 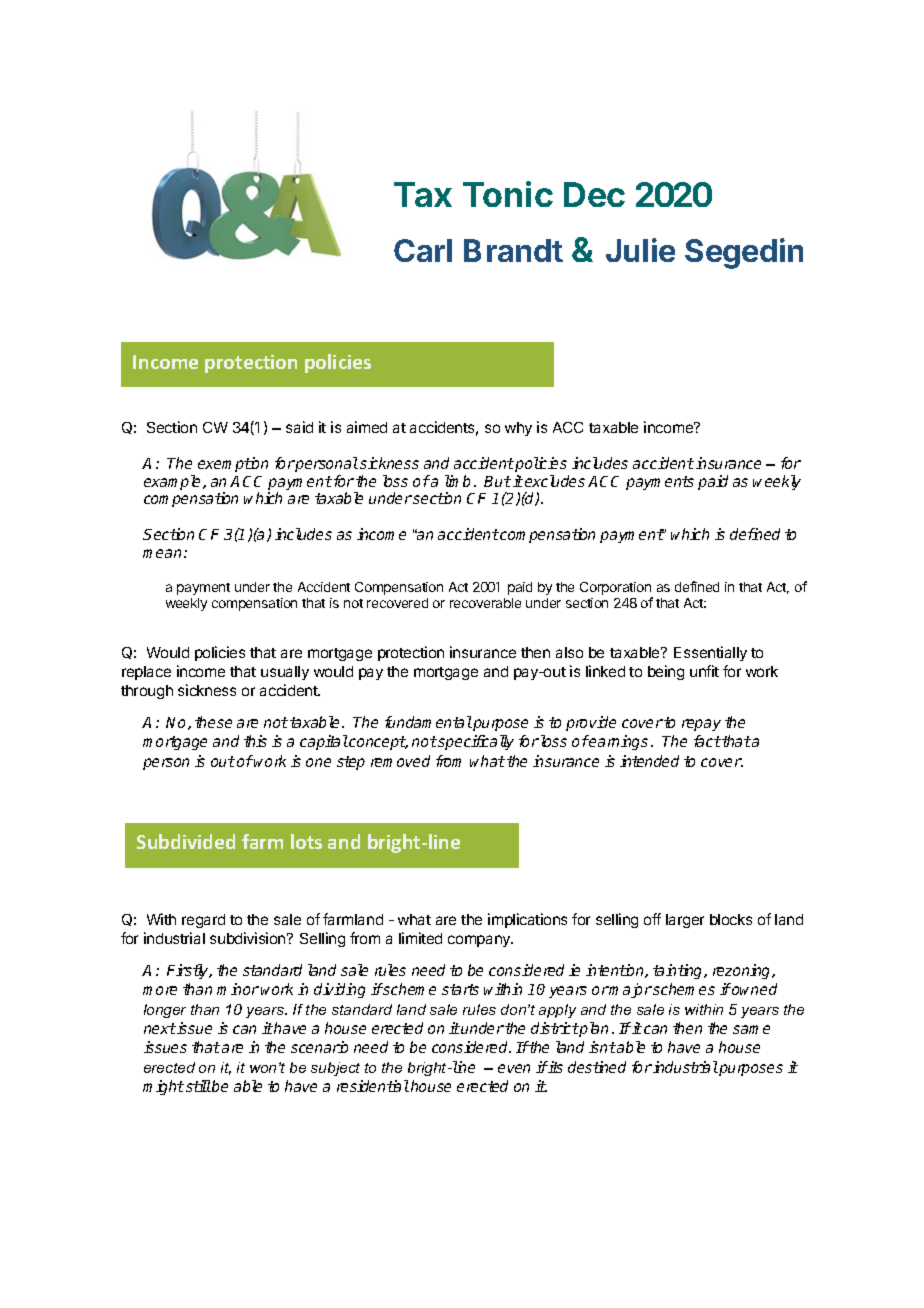 What do you see at coordinates (428, 722) in the page?
I see `fundamental` at bounding box center [428, 722].
